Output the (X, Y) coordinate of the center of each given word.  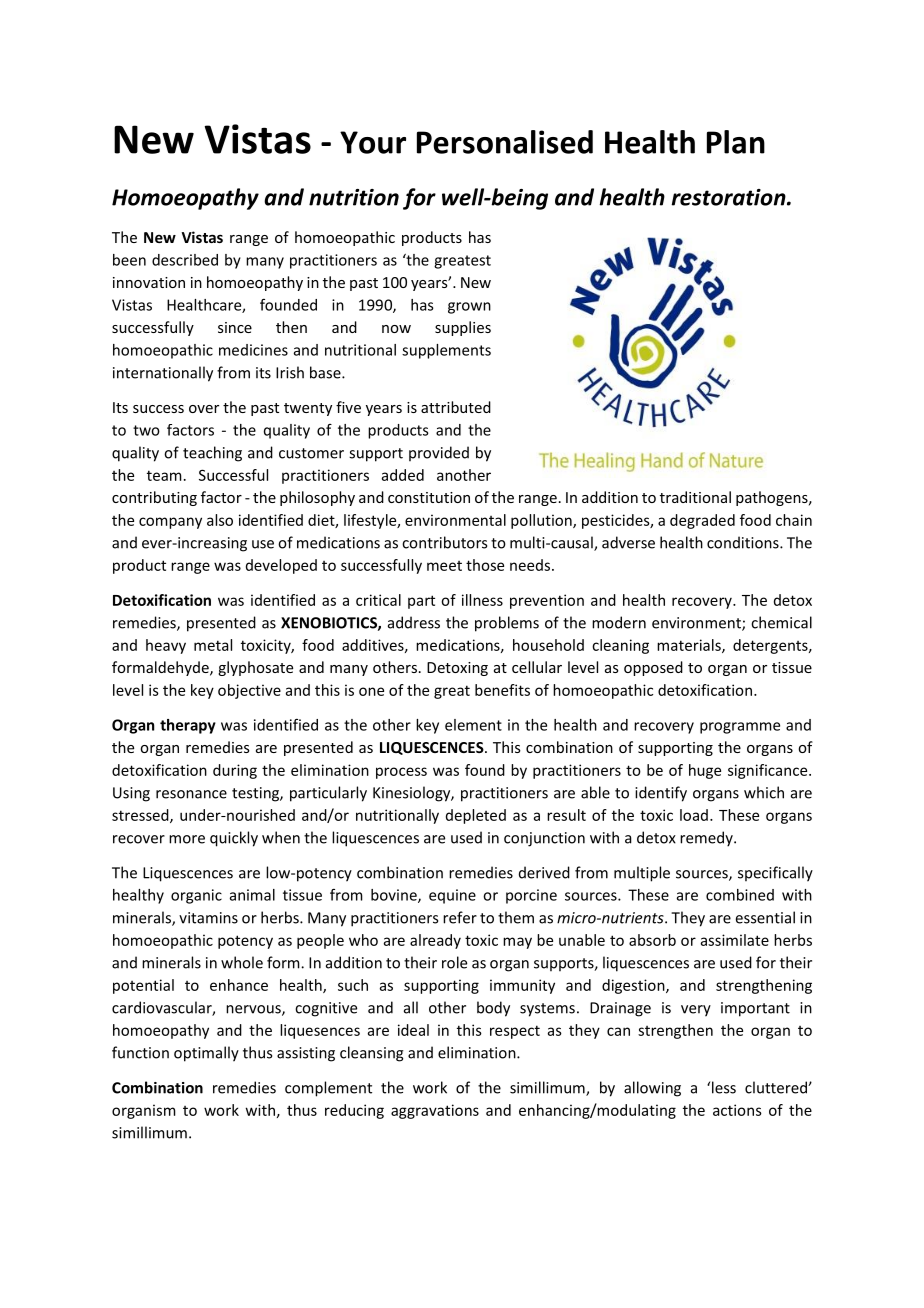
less (724, 1087)
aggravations (435, 1111)
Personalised (505, 142)
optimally (206, 1054)
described (185, 260)
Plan (736, 142)
